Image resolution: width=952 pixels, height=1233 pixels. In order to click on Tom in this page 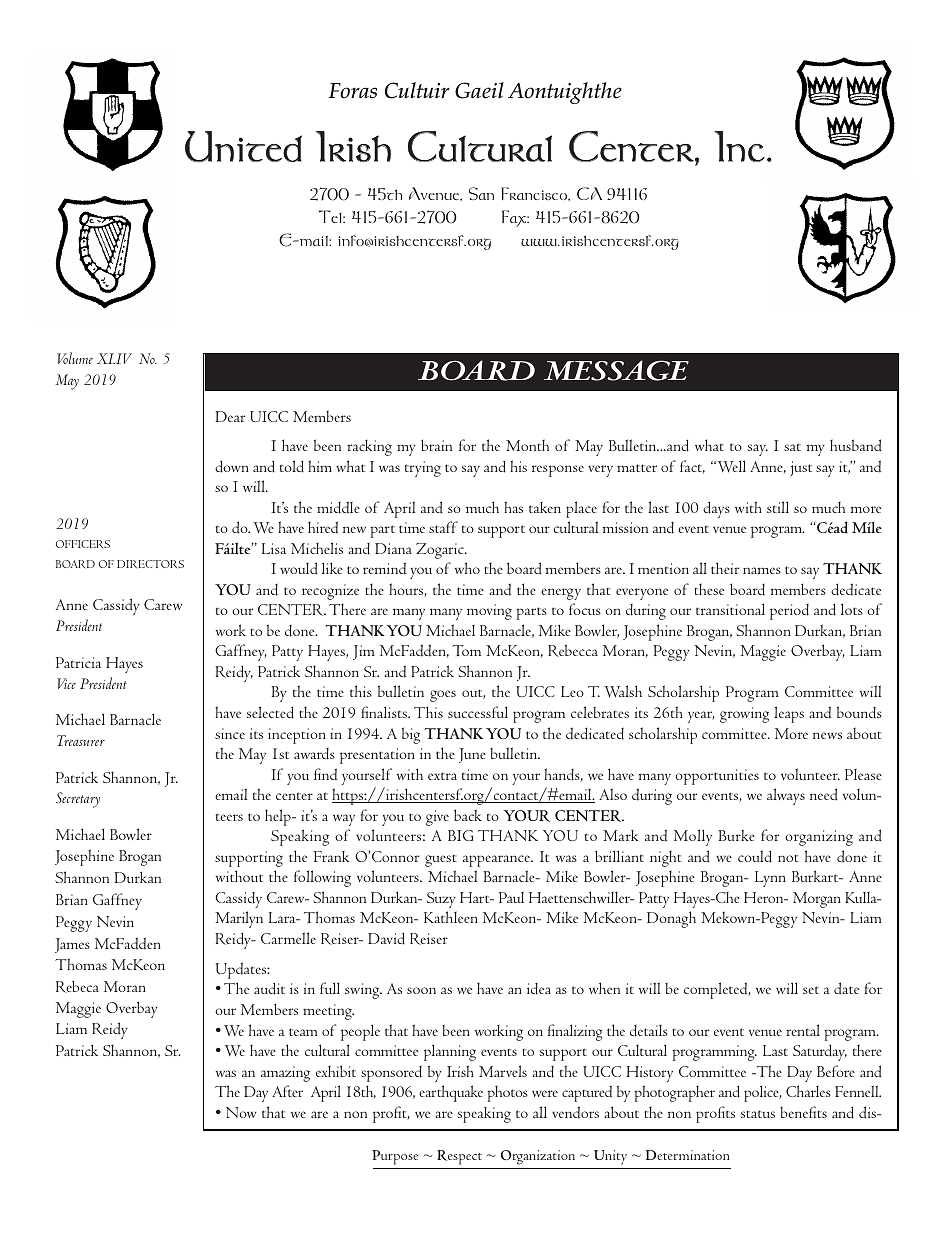, I will do `click(466, 650)`.
